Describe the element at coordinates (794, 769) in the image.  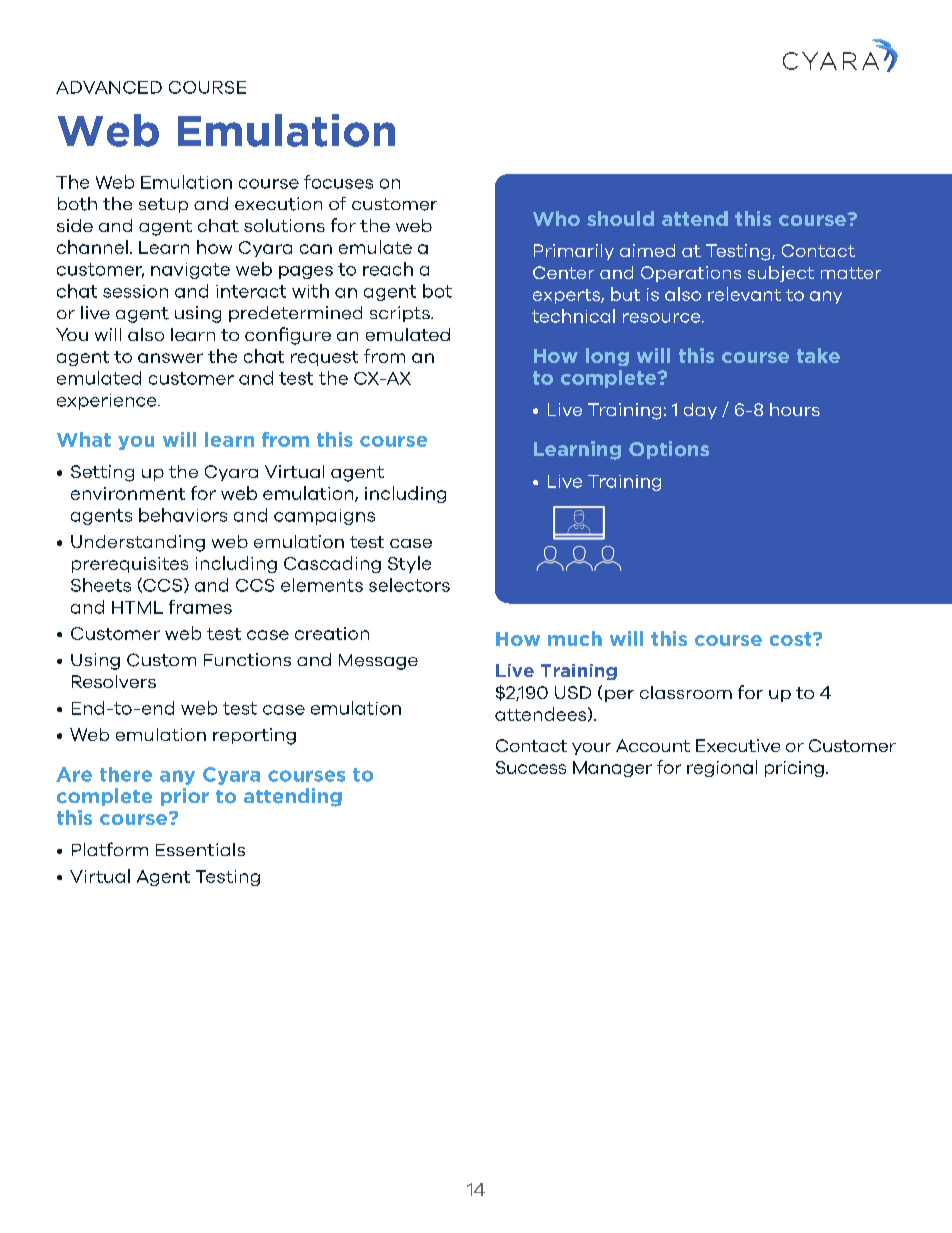
I see `pricing` at that location.
